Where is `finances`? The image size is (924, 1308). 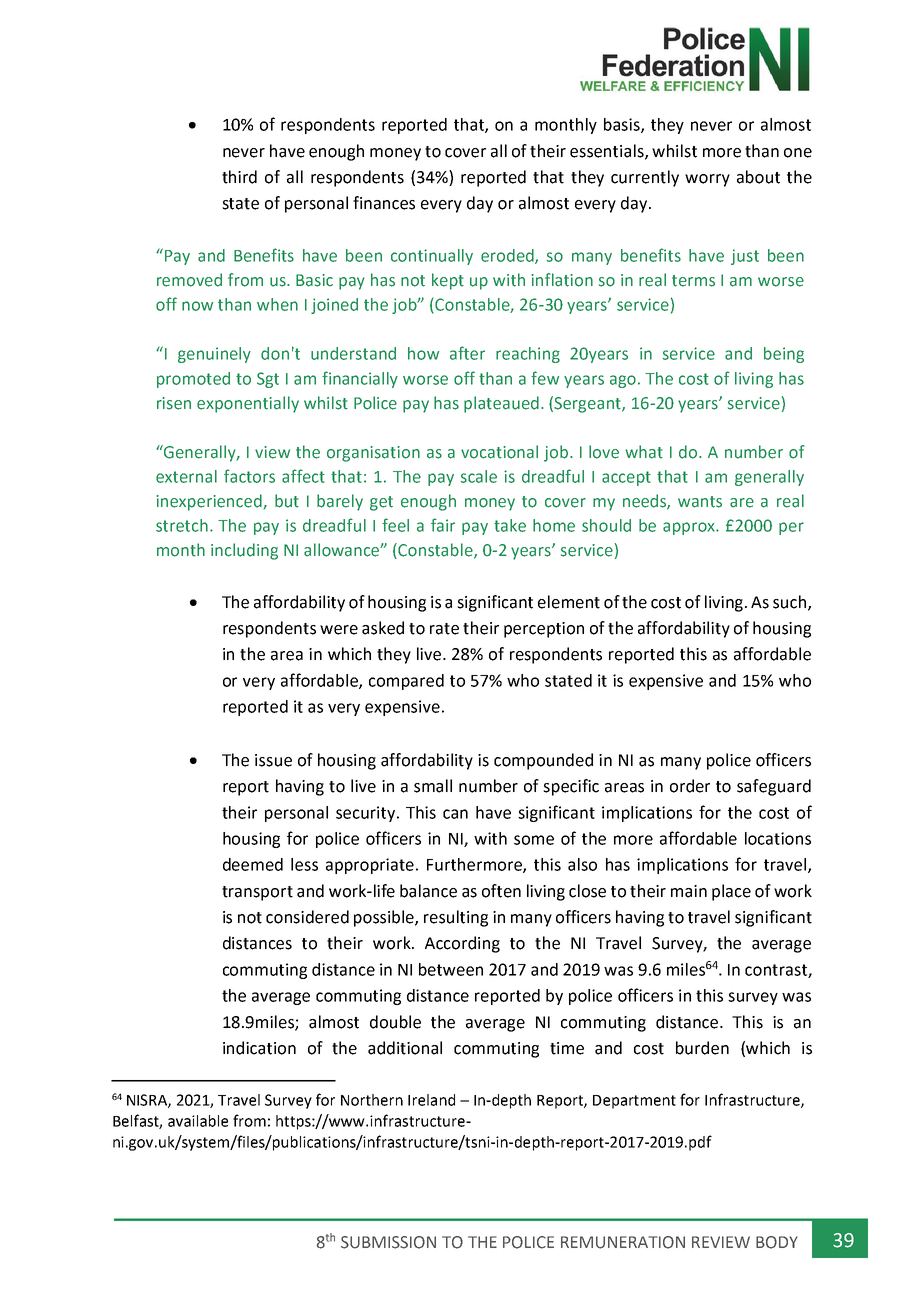 finances is located at coordinates (384, 203).
